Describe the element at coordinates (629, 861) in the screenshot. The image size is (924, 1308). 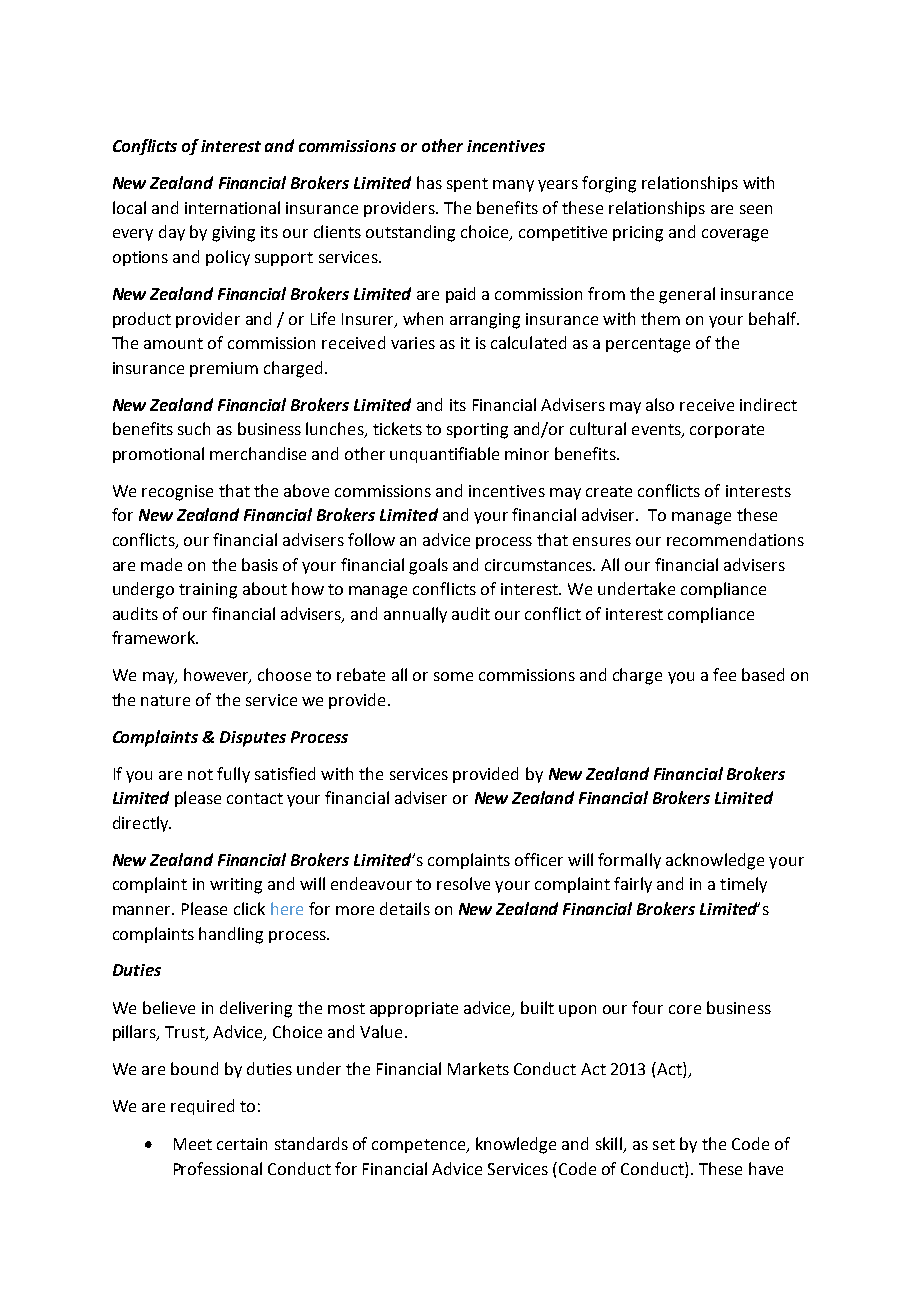
I see `formally` at that location.
